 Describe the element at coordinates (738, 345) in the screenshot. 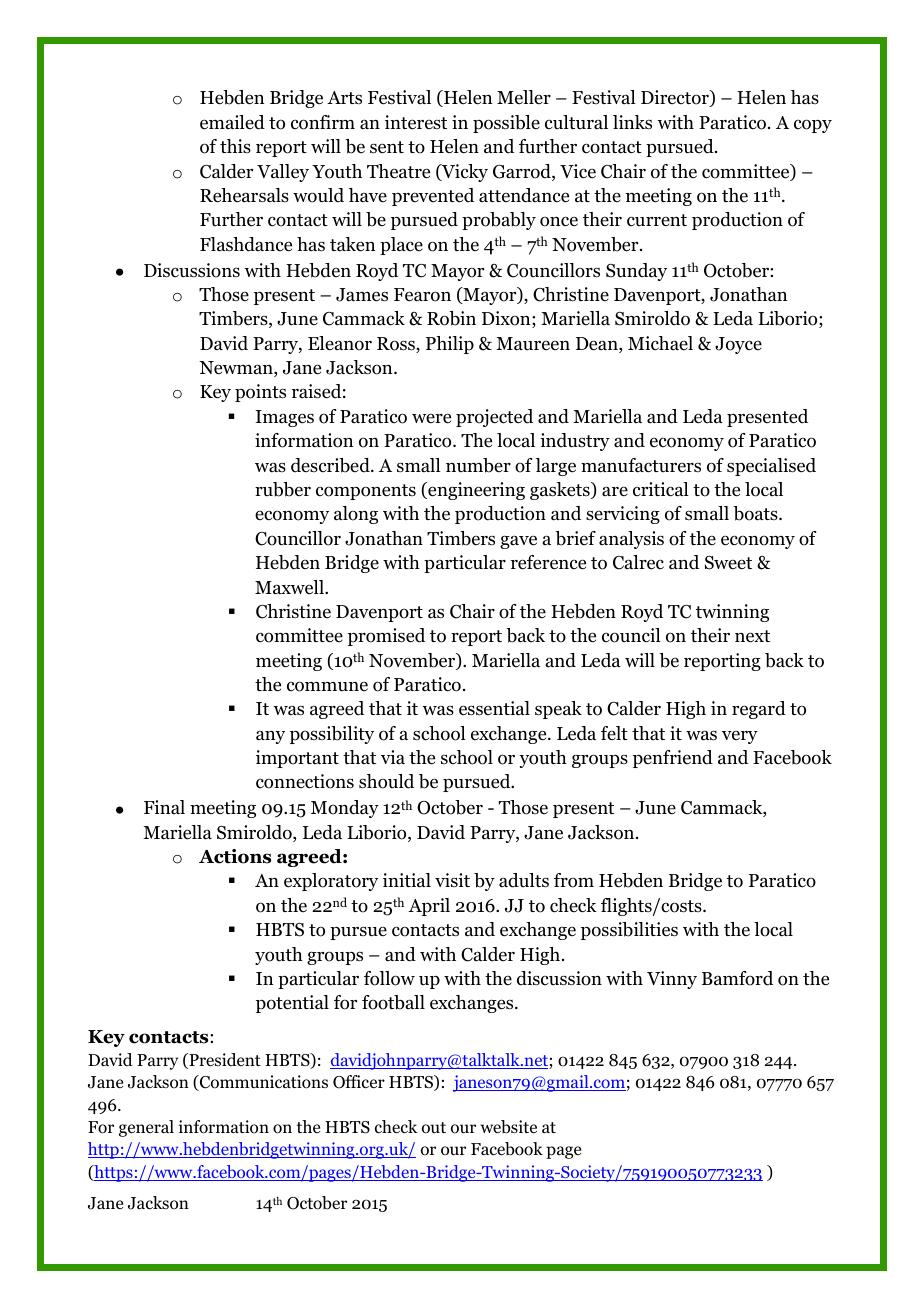

I see `Joyce` at that location.
